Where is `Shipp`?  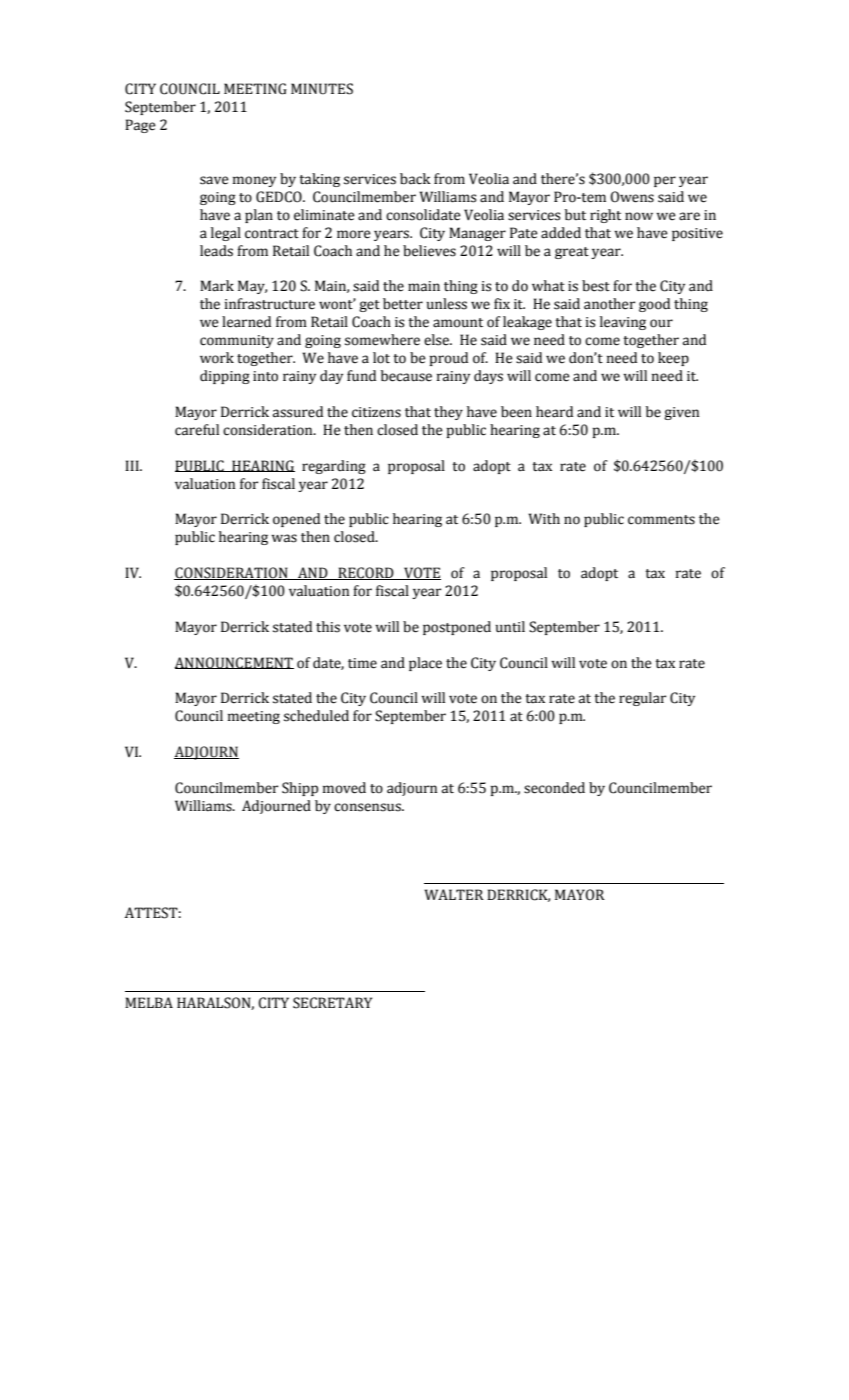
Shipp is located at coordinates (300, 789).
